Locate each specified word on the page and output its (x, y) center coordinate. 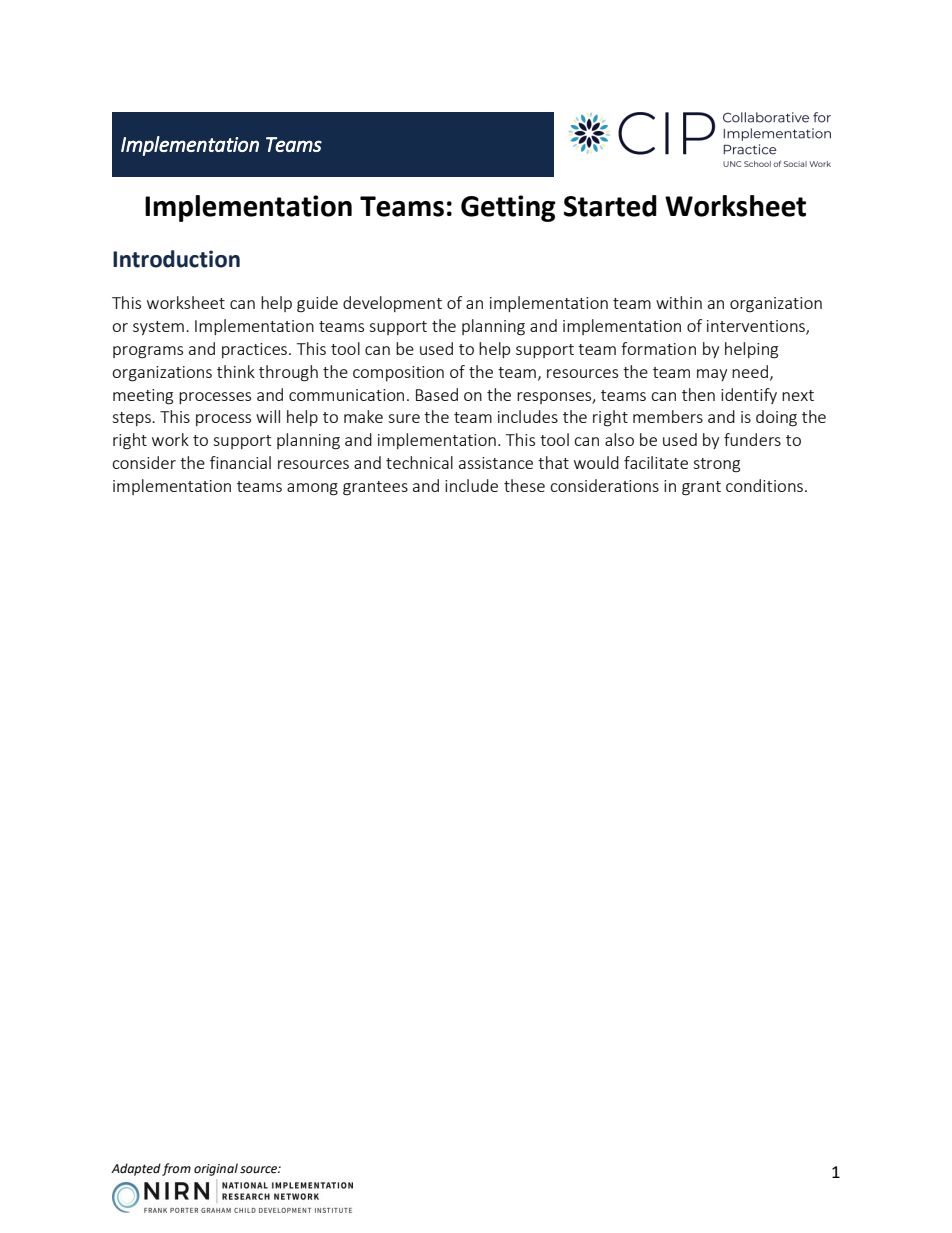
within (679, 302)
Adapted (136, 1169)
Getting (508, 208)
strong (716, 465)
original (216, 1169)
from (176, 1169)
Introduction (176, 259)
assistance (496, 463)
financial (240, 462)
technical (419, 462)
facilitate (656, 462)
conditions (764, 485)
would (596, 462)
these (524, 485)
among (312, 489)
